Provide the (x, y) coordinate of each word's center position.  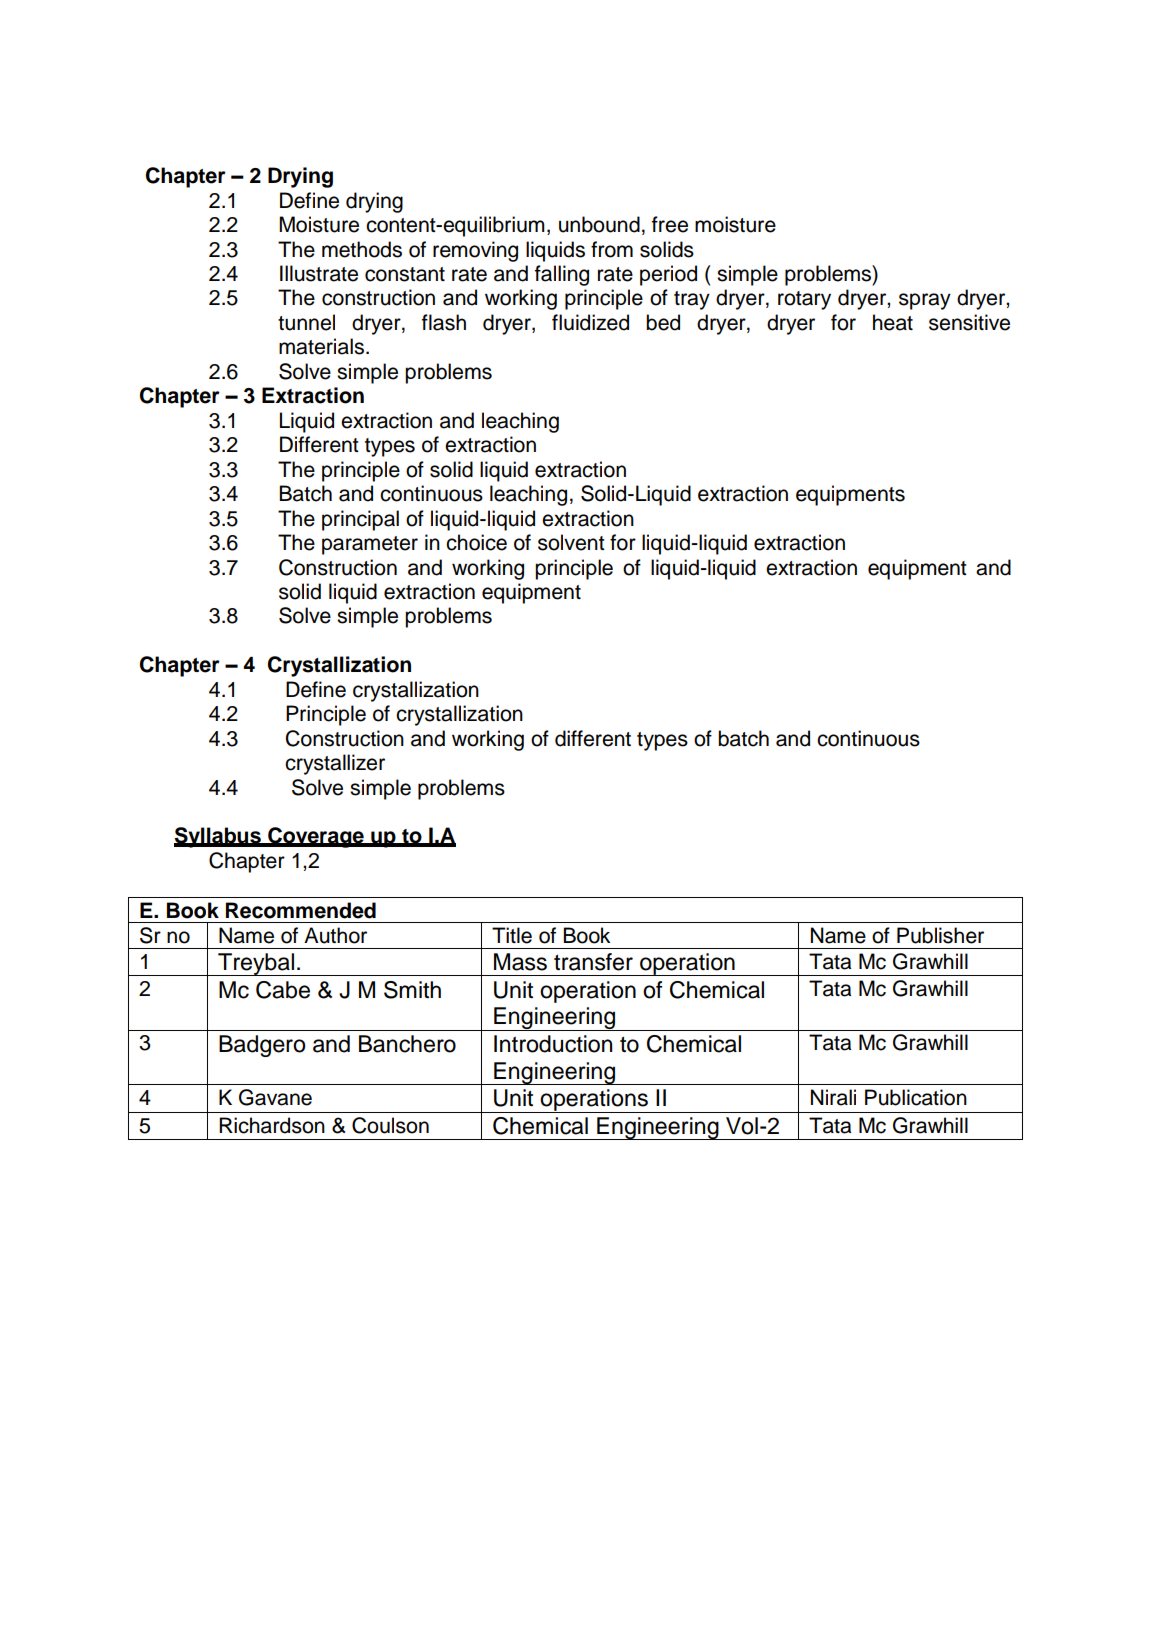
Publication (916, 1097)
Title (512, 935)
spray (925, 301)
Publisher (940, 935)
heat (893, 322)
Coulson (390, 1125)
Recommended (301, 910)
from (612, 249)
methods (362, 249)
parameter (370, 545)
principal (360, 520)
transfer (593, 962)
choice (476, 542)
